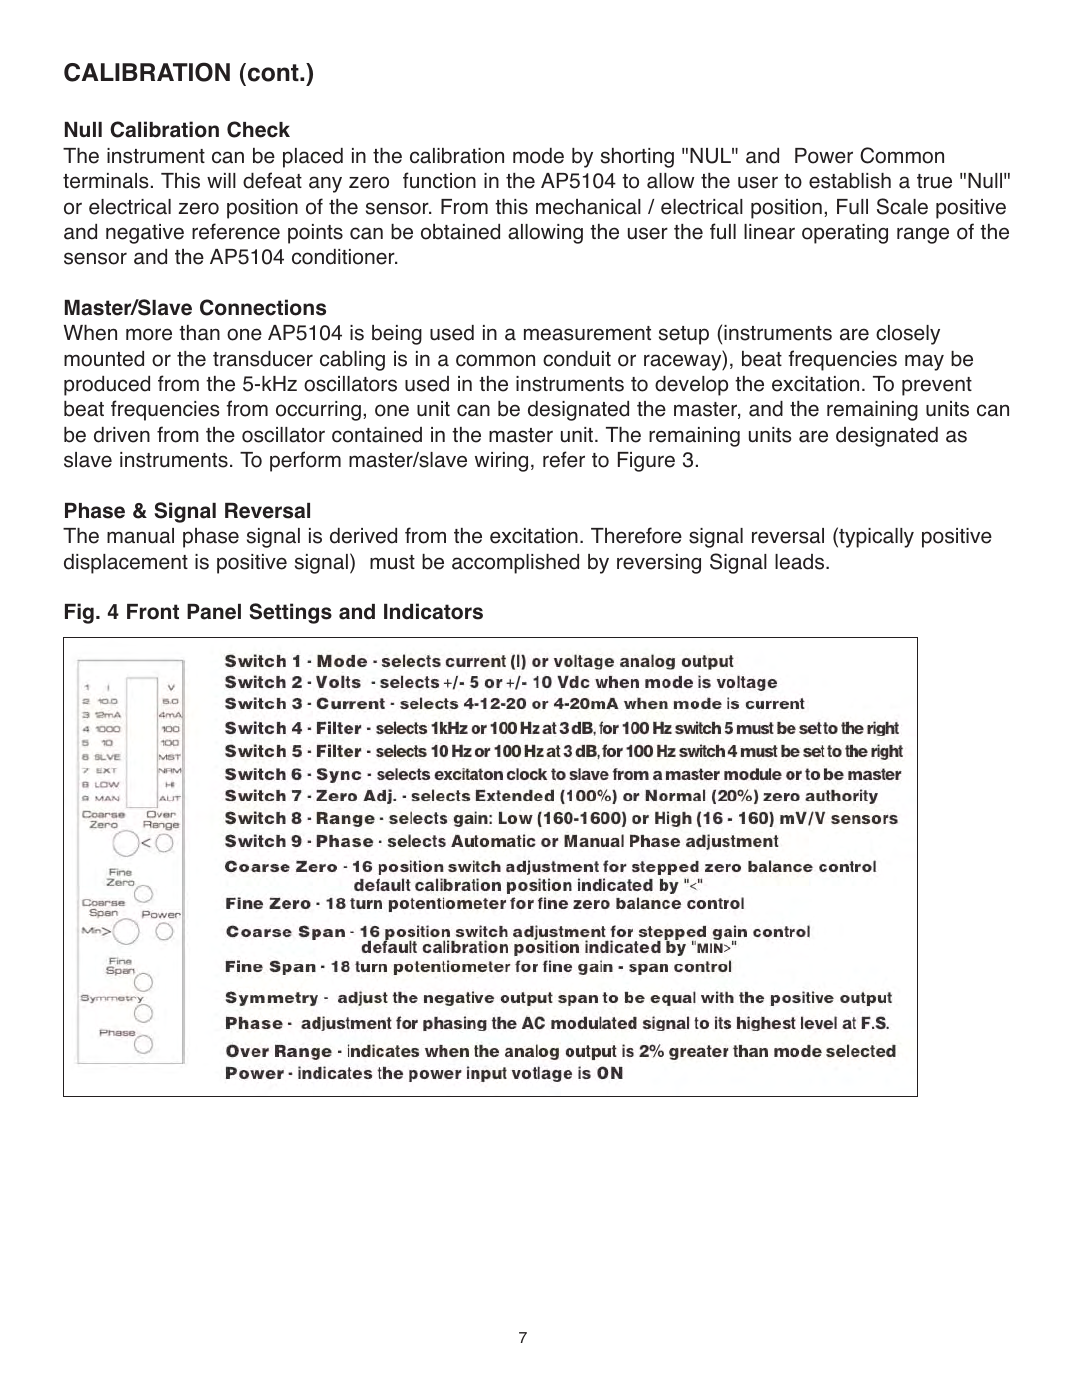  I want to click on mode, so click(538, 156).
